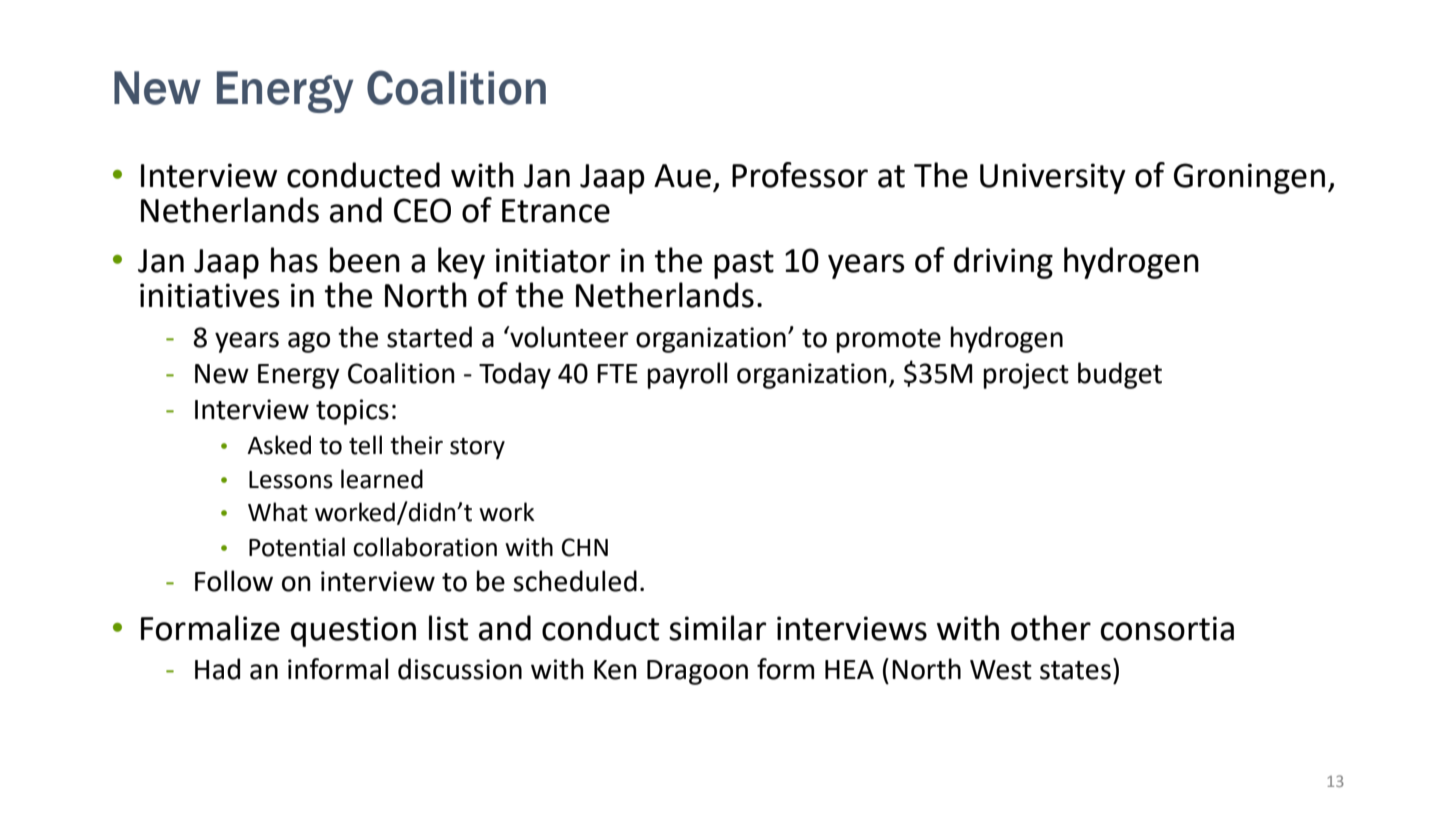 This document has height=819, width=1456. What do you see at coordinates (1120, 375) in the document?
I see `budget` at bounding box center [1120, 375].
